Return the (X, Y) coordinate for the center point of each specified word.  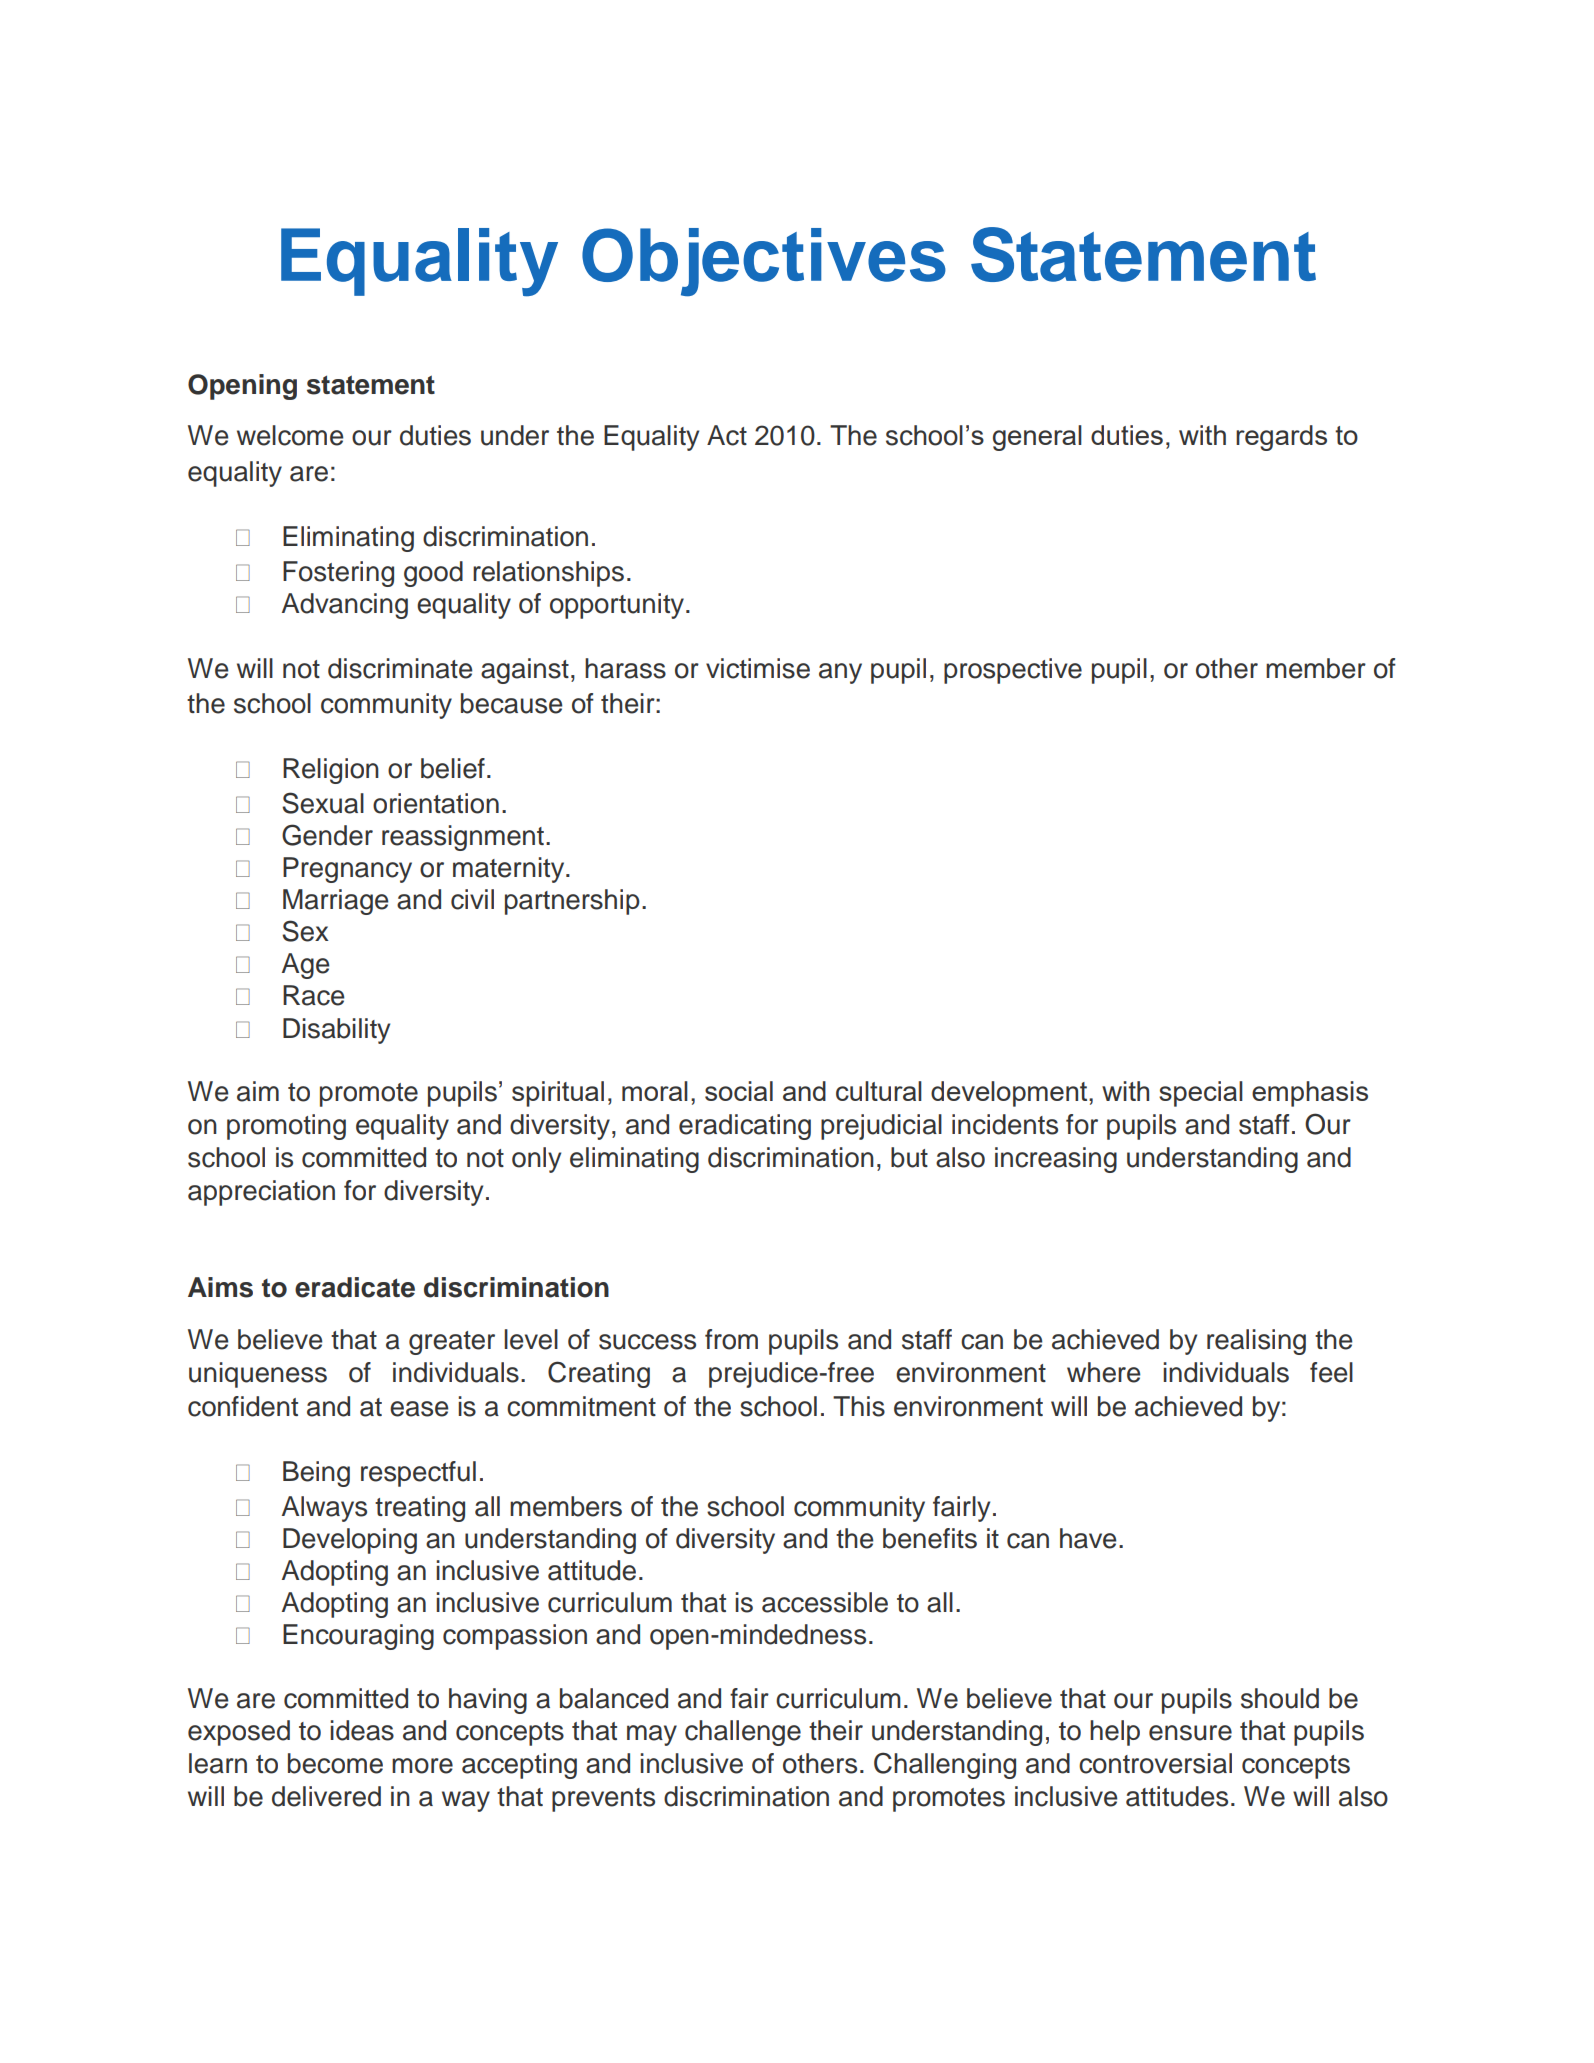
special (1201, 1094)
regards (1281, 438)
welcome (290, 435)
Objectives (764, 262)
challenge (743, 1733)
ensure (1190, 1733)
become (335, 1763)
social (739, 1091)
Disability (336, 1031)
